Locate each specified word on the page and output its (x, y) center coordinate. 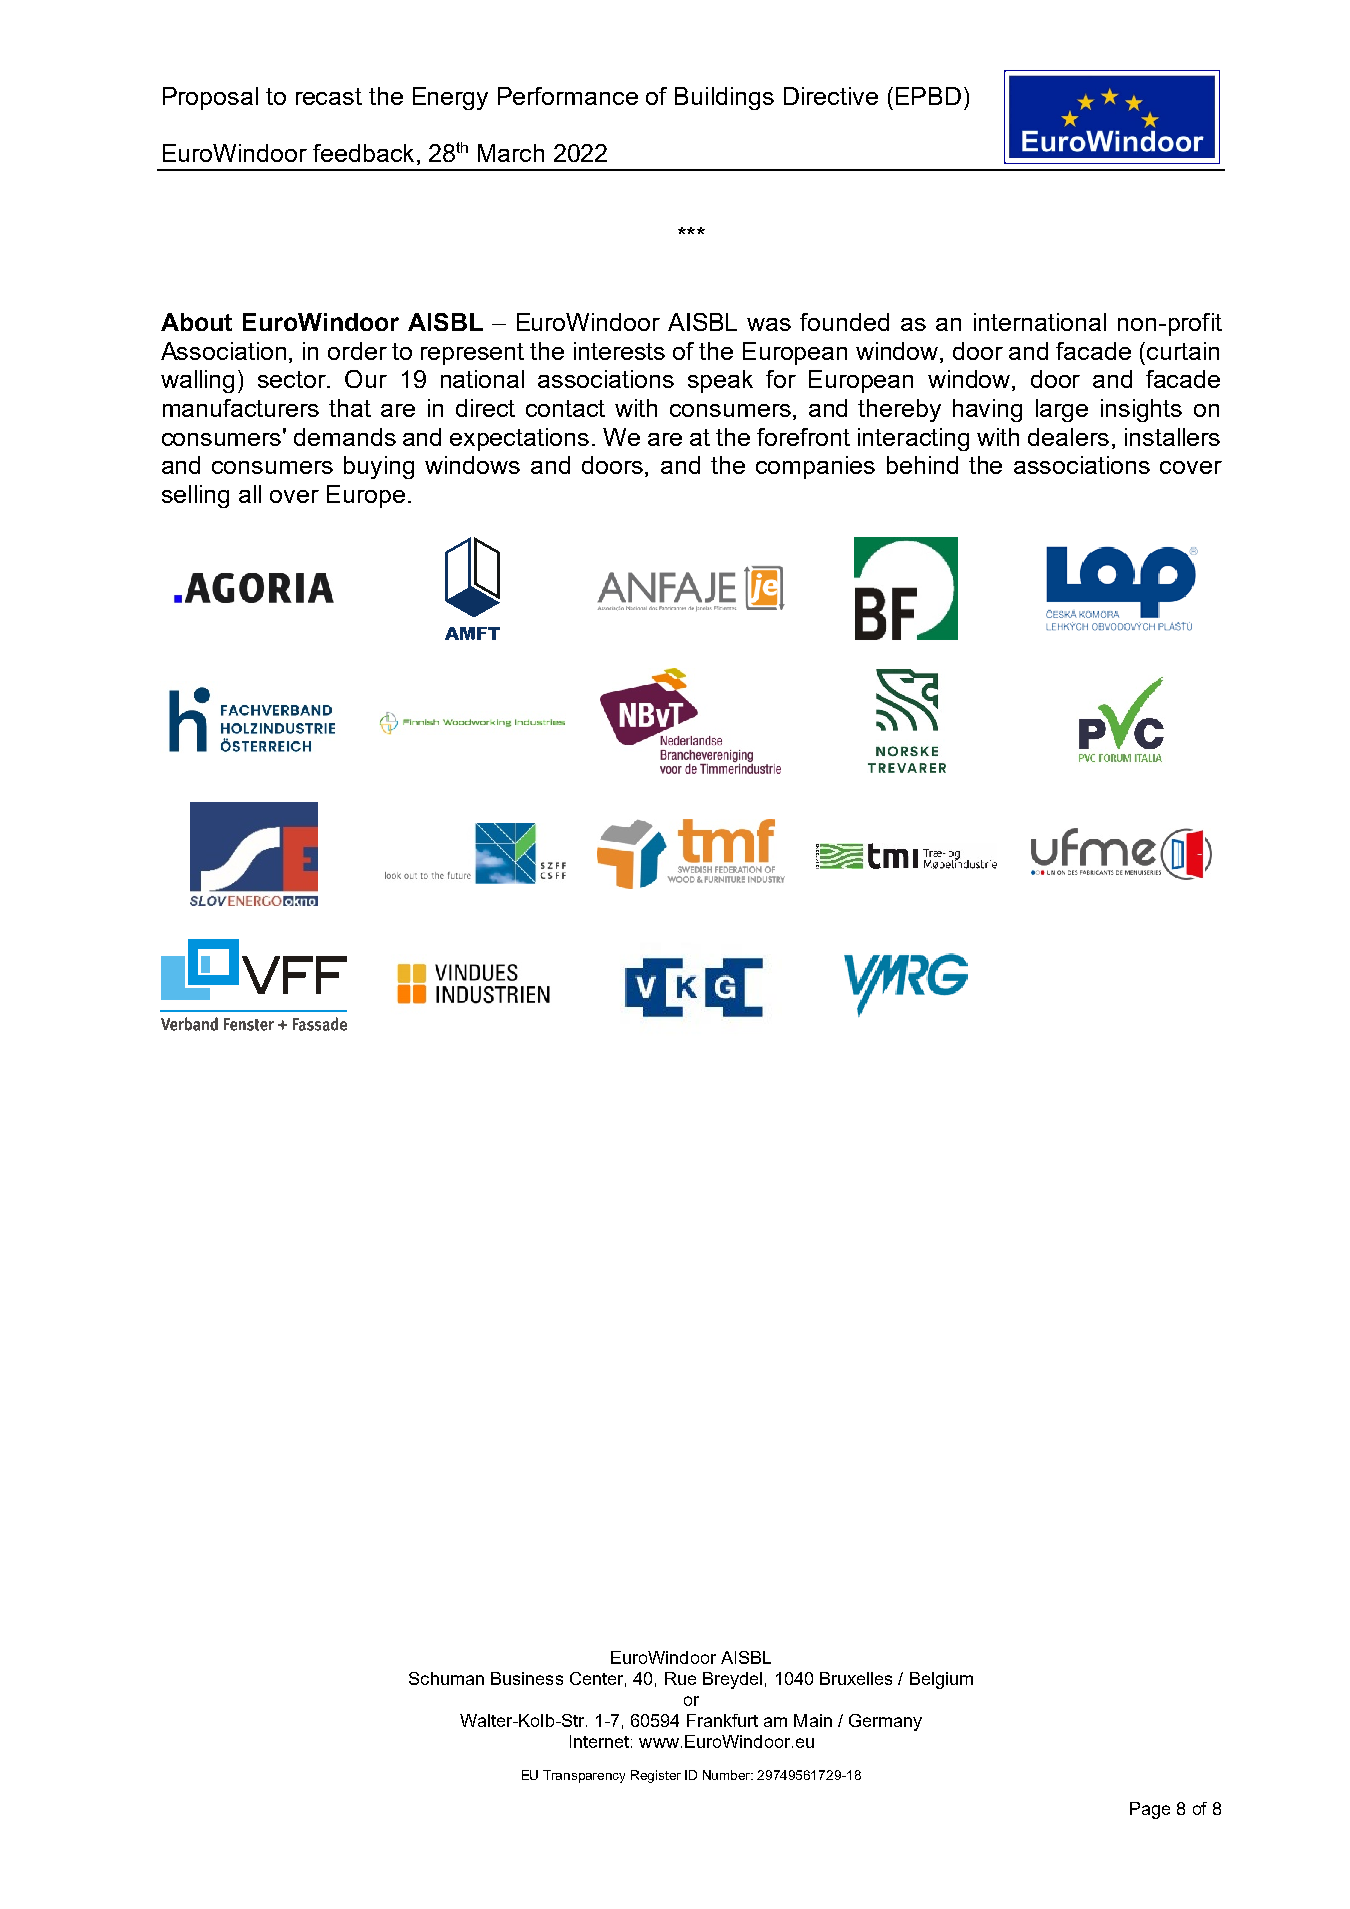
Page (1150, 1810)
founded (844, 322)
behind (922, 465)
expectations (519, 439)
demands (345, 437)
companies (815, 467)
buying (379, 467)
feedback (363, 153)
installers (1172, 437)
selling (195, 496)
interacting (913, 439)
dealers (1068, 437)
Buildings (724, 98)
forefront (803, 437)
